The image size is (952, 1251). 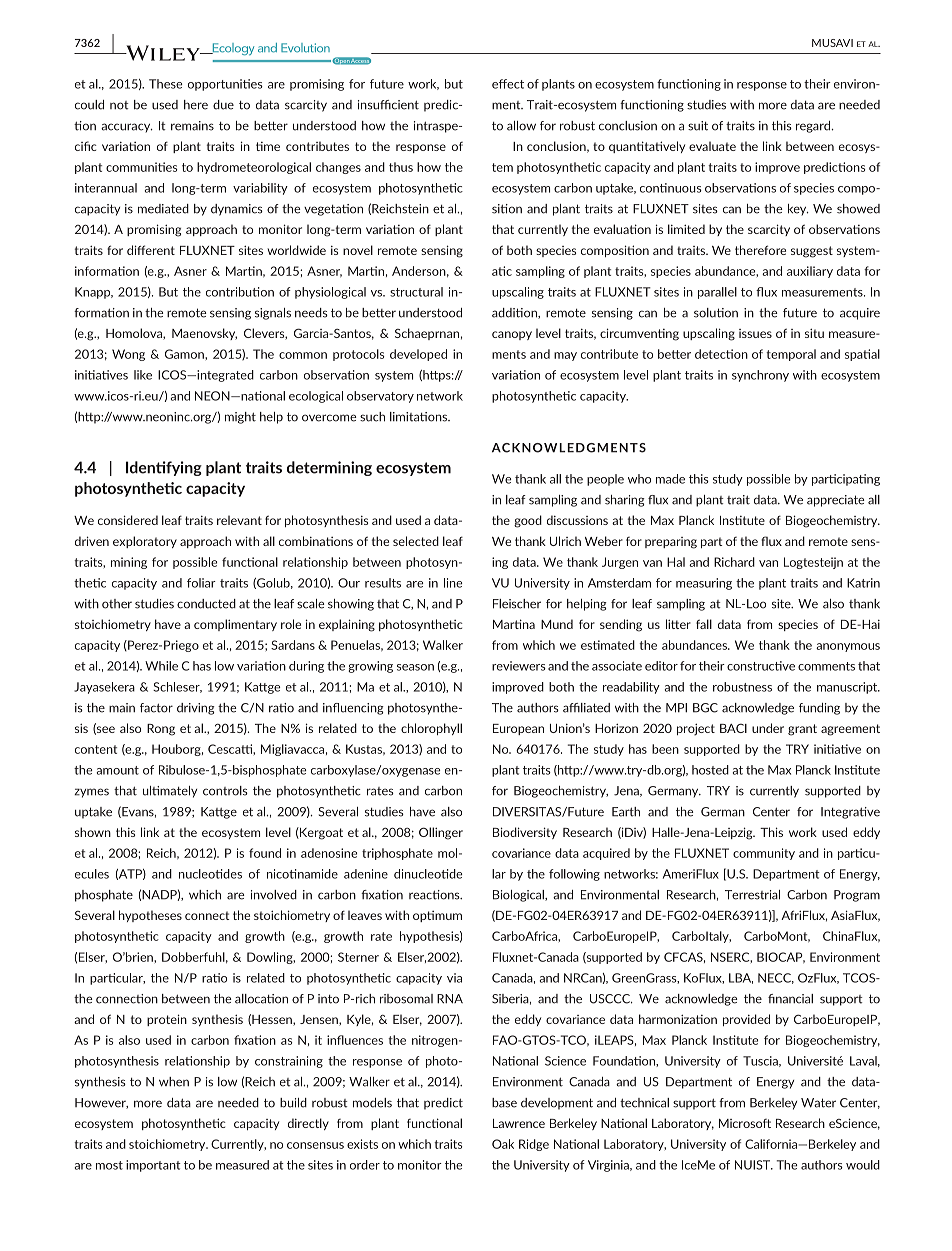 I want to click on allow, so click(x=521, y=126).
